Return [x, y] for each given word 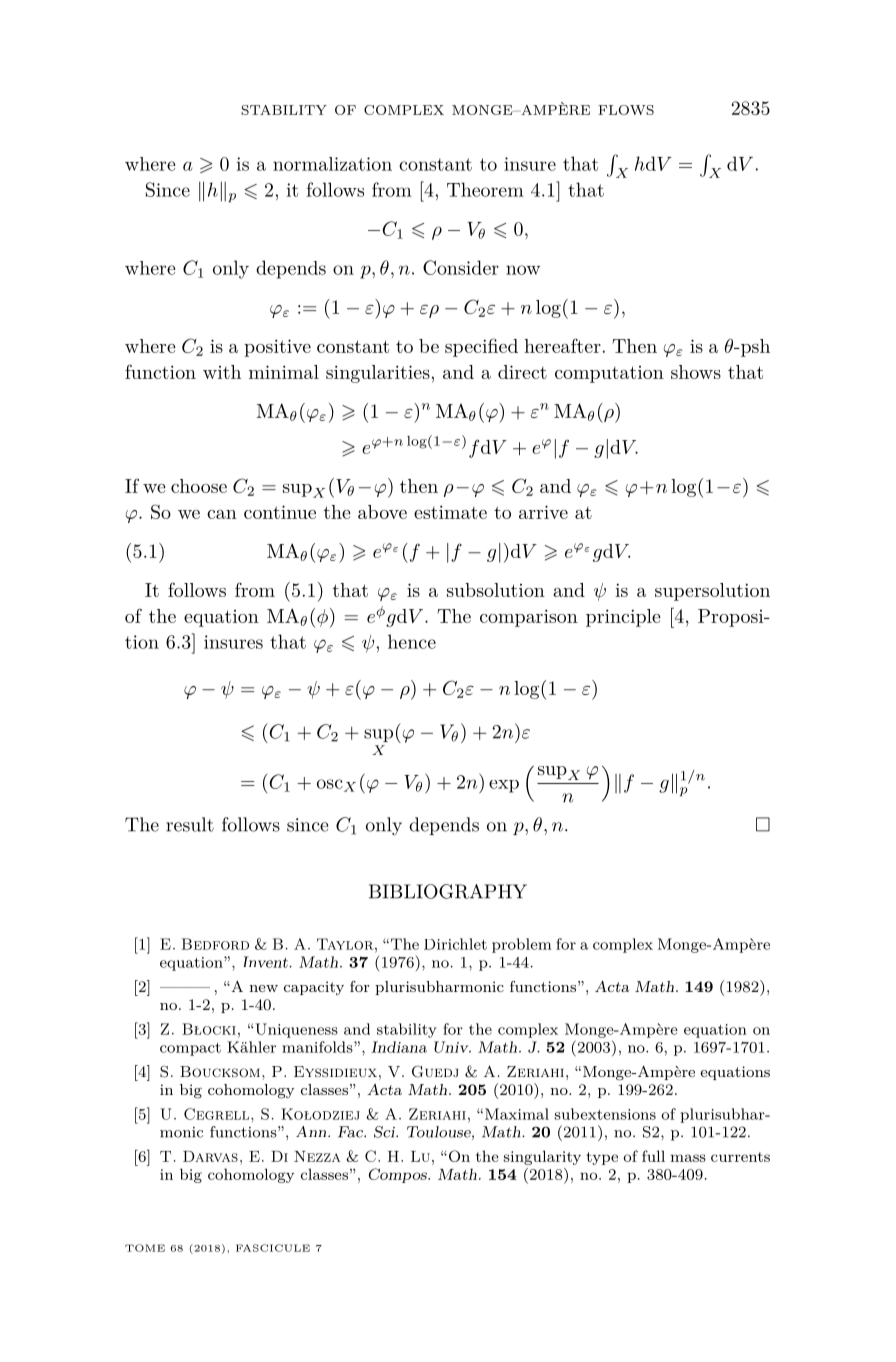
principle [623, 618]
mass [688, 1158]
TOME [145, 1248]
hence [412, 641]
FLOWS [626, 110]
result [190, 824]
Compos [399, 1175]
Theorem [485, 189]
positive [277, 348]
